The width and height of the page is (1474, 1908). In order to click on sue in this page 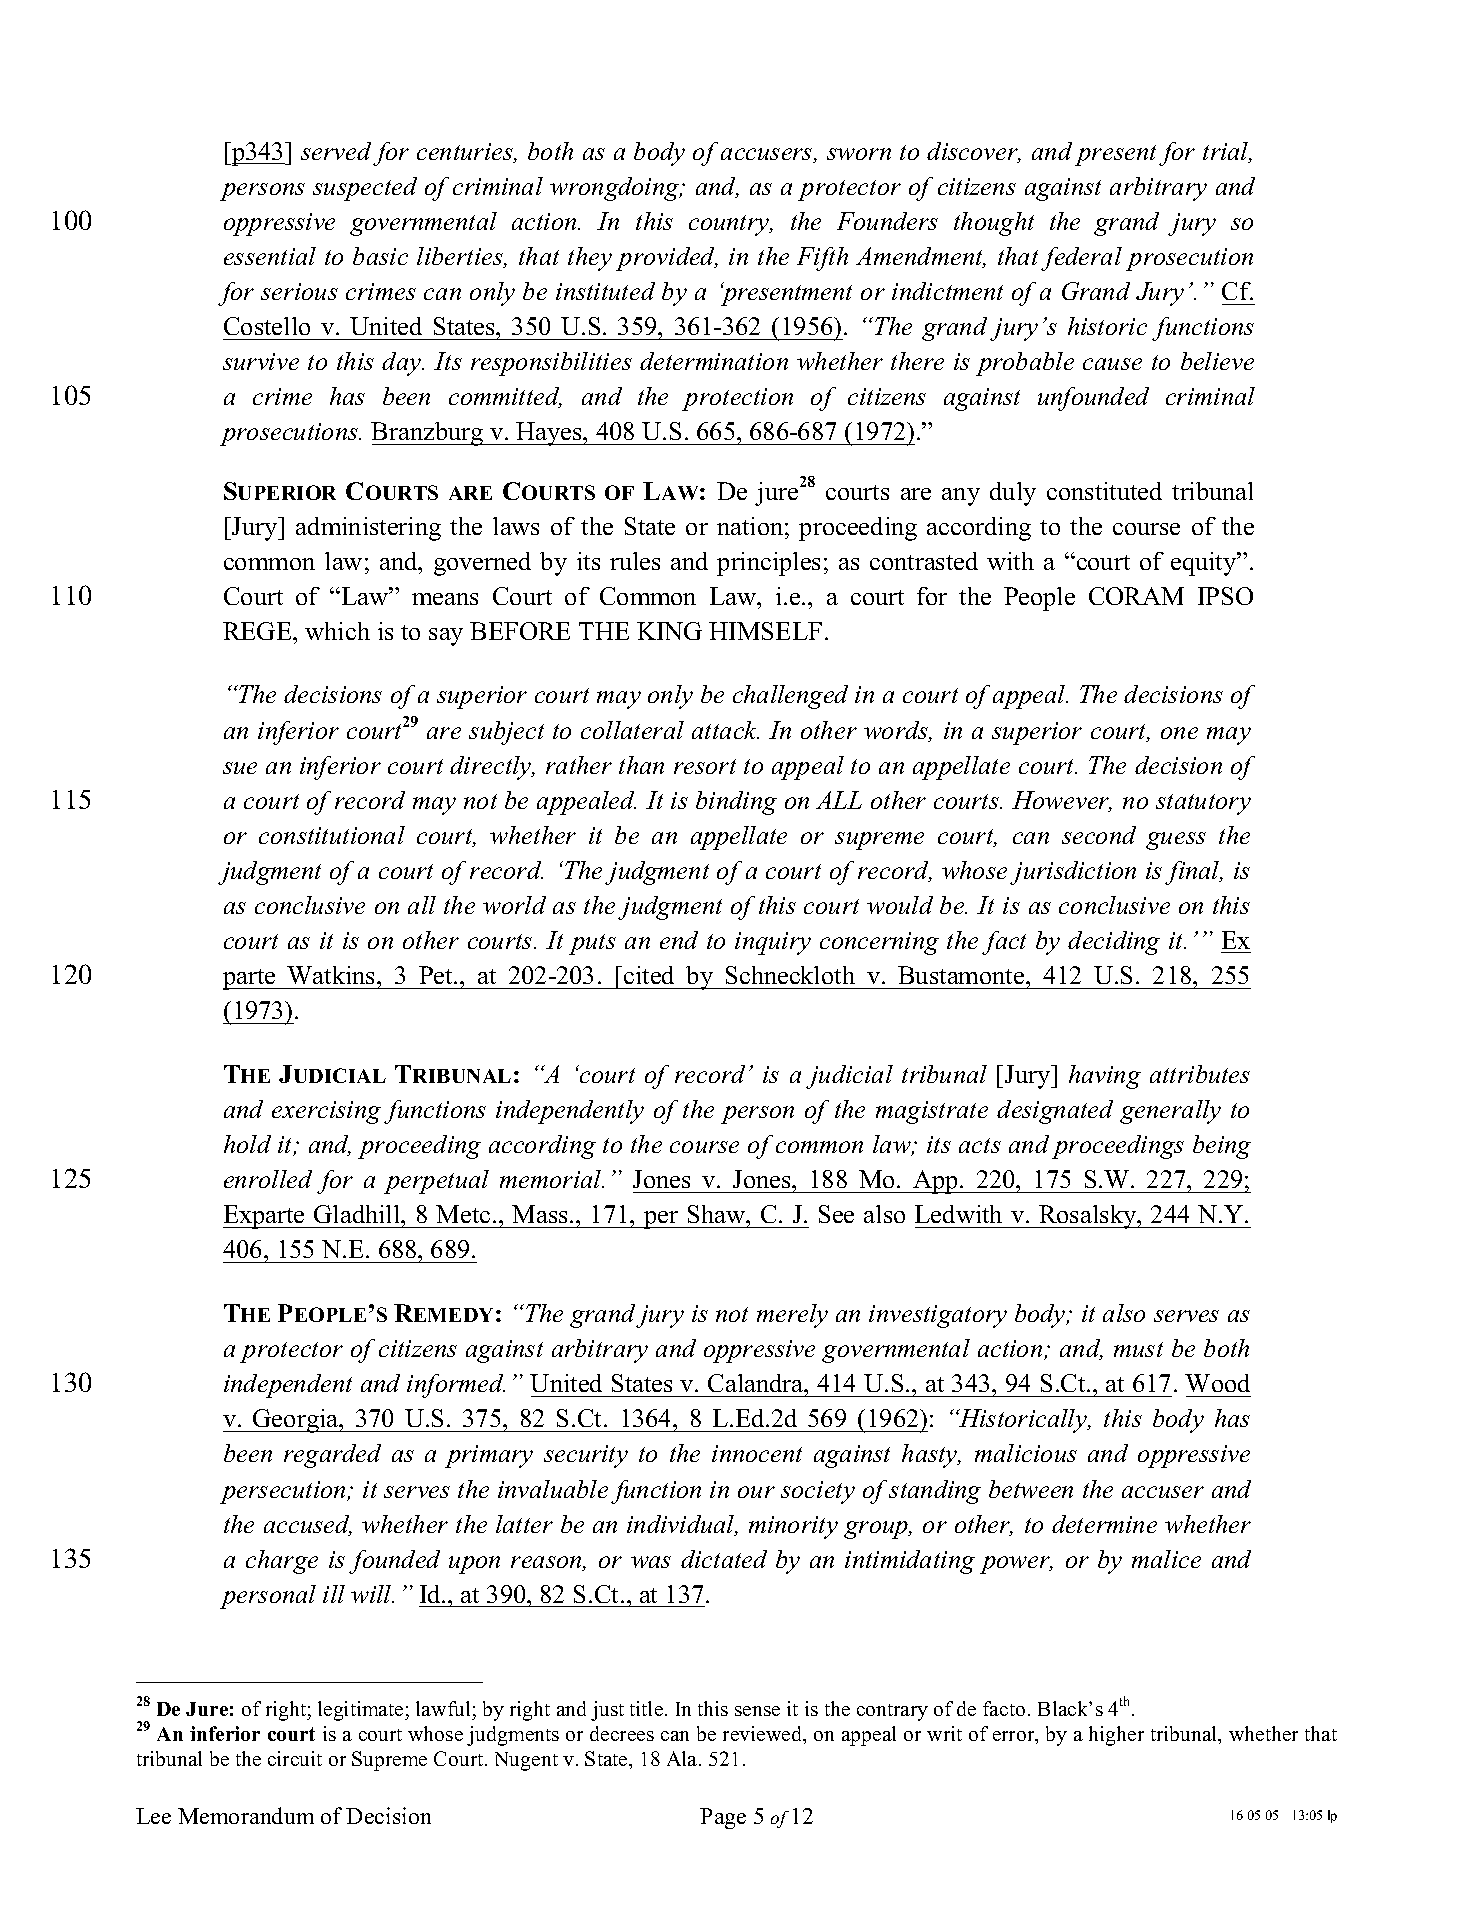, I will do `click(240, 768)`.
